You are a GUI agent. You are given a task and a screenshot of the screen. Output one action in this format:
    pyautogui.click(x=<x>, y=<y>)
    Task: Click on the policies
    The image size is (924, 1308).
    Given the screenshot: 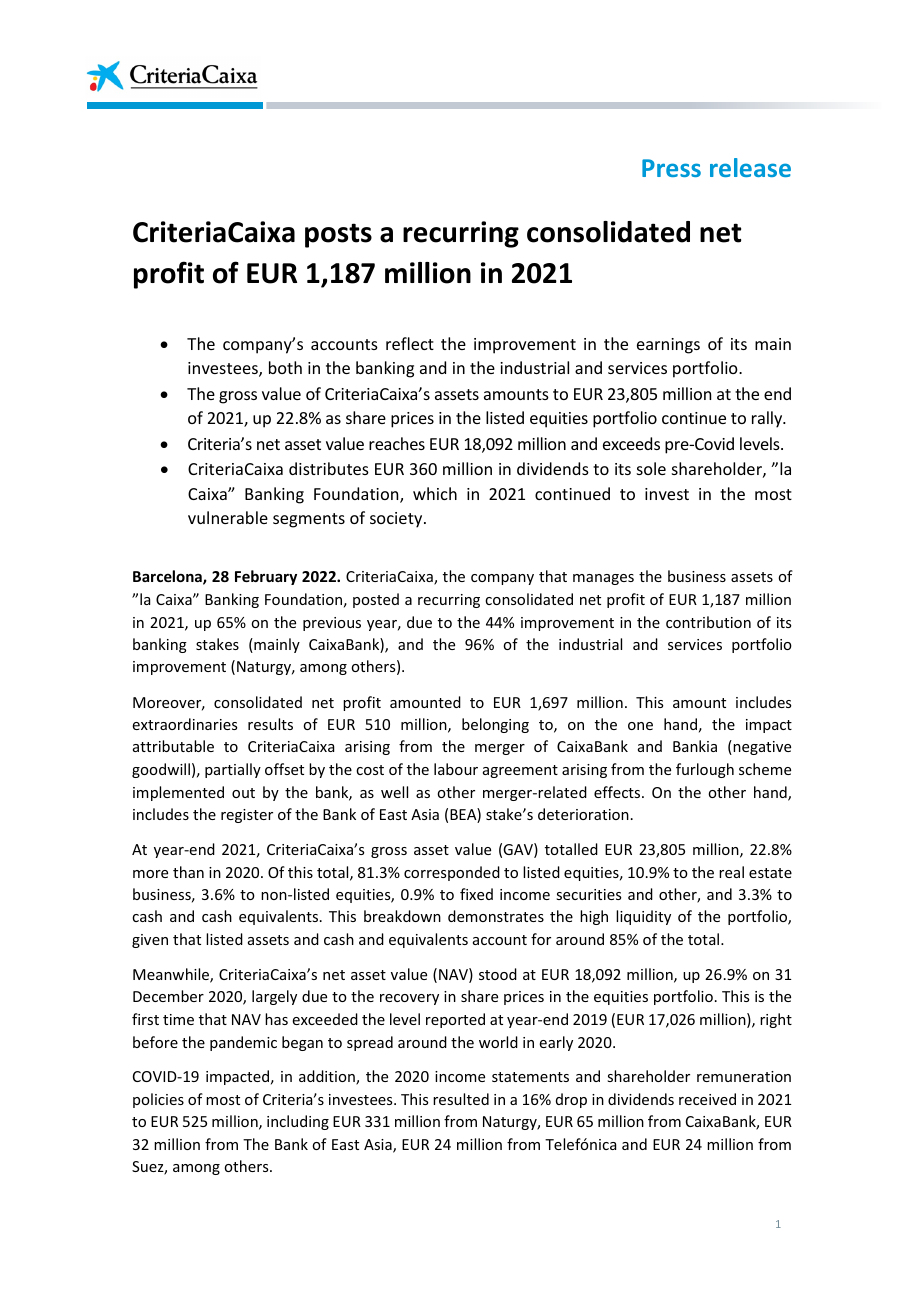 What is the action you would take?
    pyautogui.click(x=158, y=1100)
